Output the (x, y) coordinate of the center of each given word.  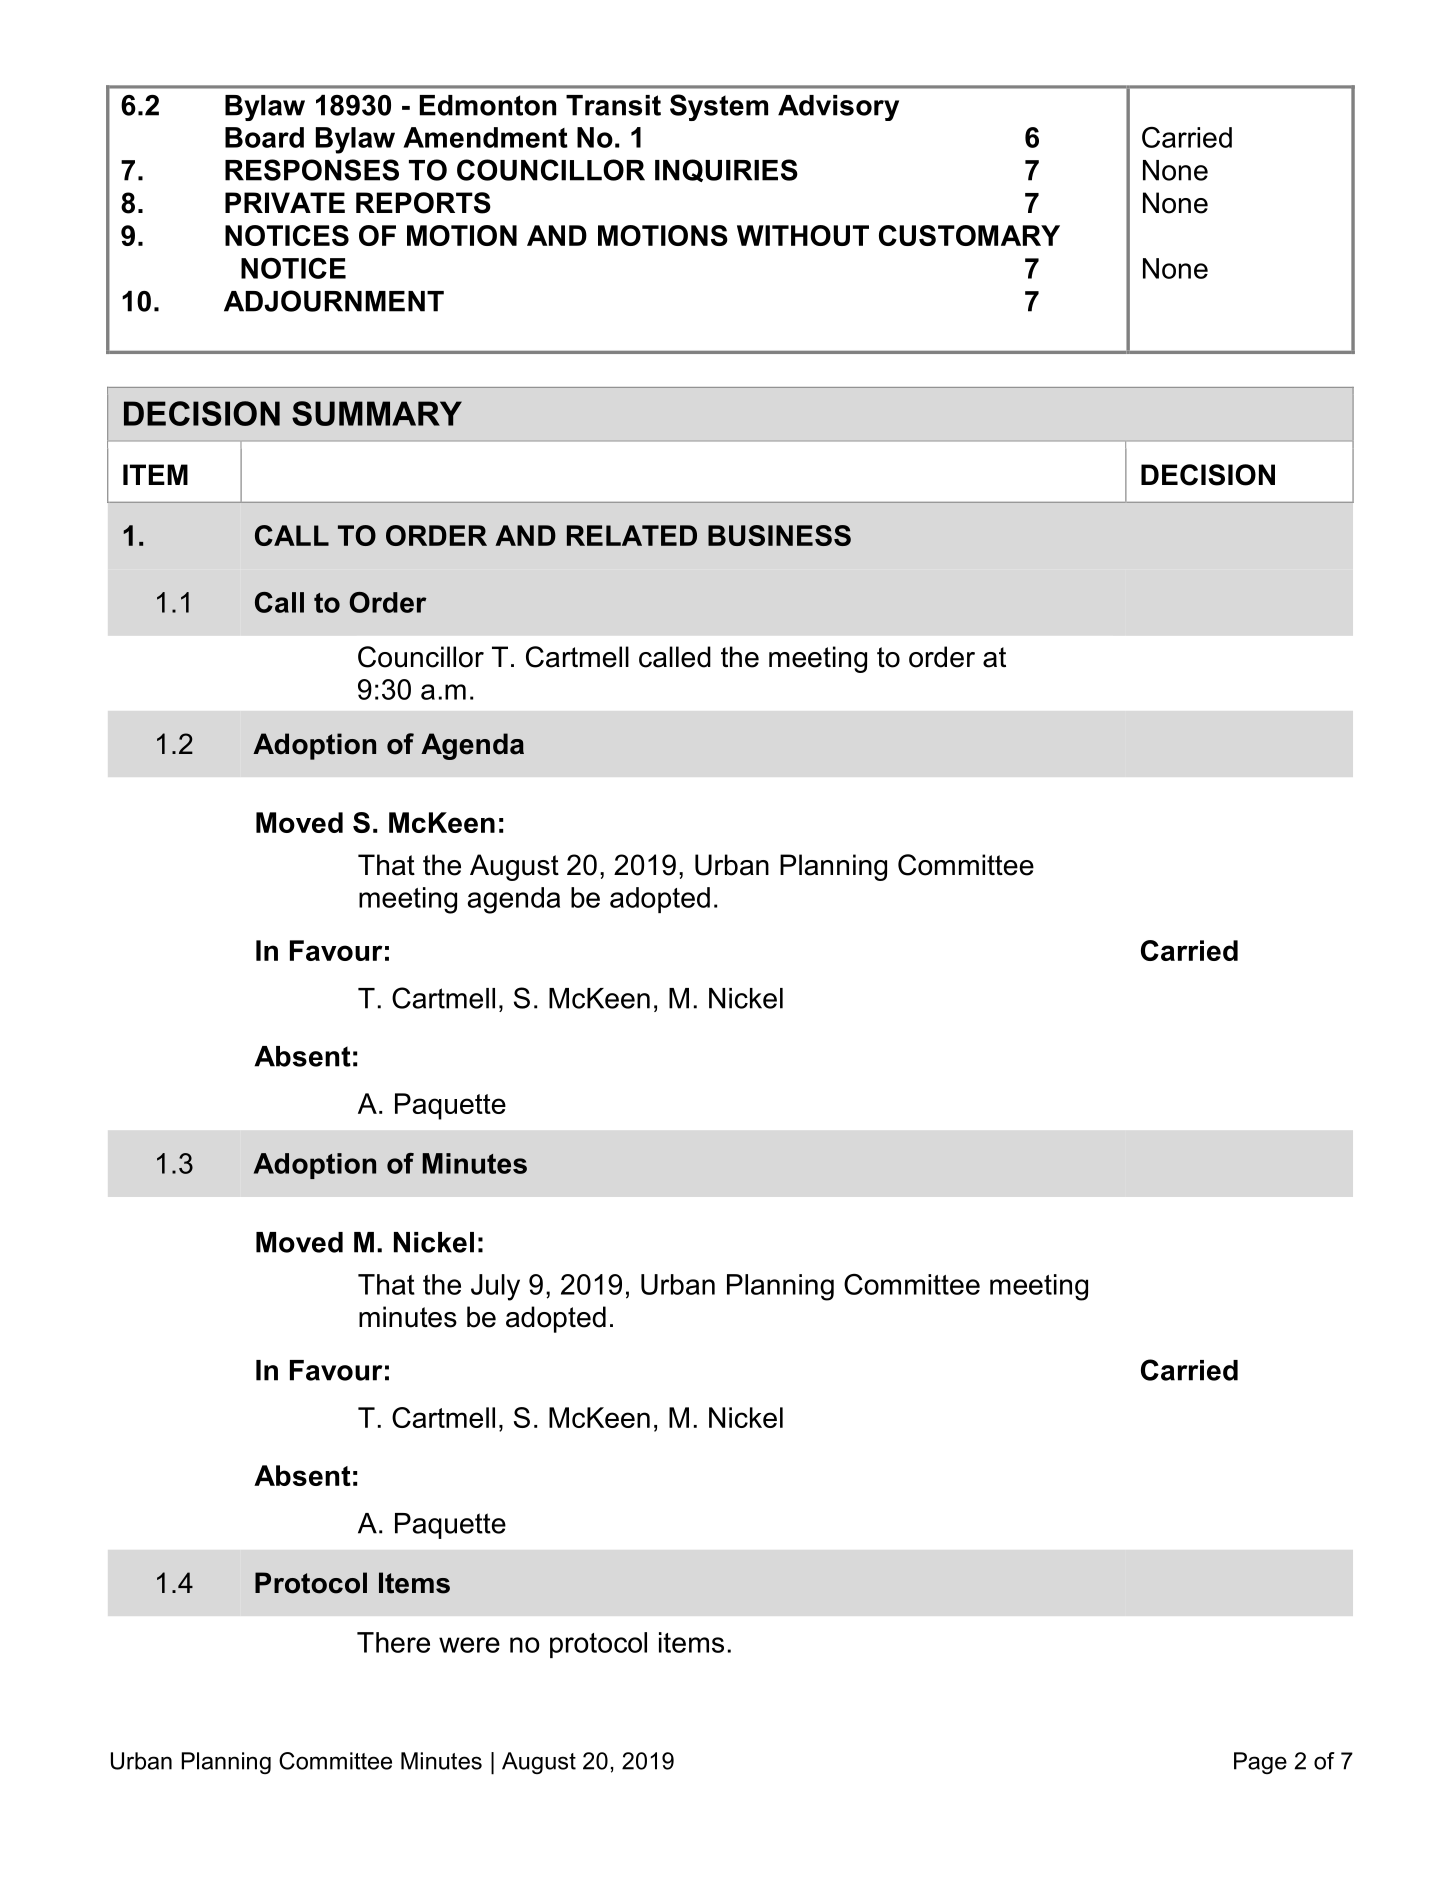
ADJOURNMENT (334, 301)
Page (1260, 1763)
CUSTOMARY (969, 235)
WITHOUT (803, 235)
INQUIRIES (726, 170)
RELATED (632, 535)
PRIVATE (285, 202)
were (469, 1645)
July (495, 1287)
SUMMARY (377, 413)
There (393, 1642)
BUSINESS (779, 535)
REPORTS (423, 203)
